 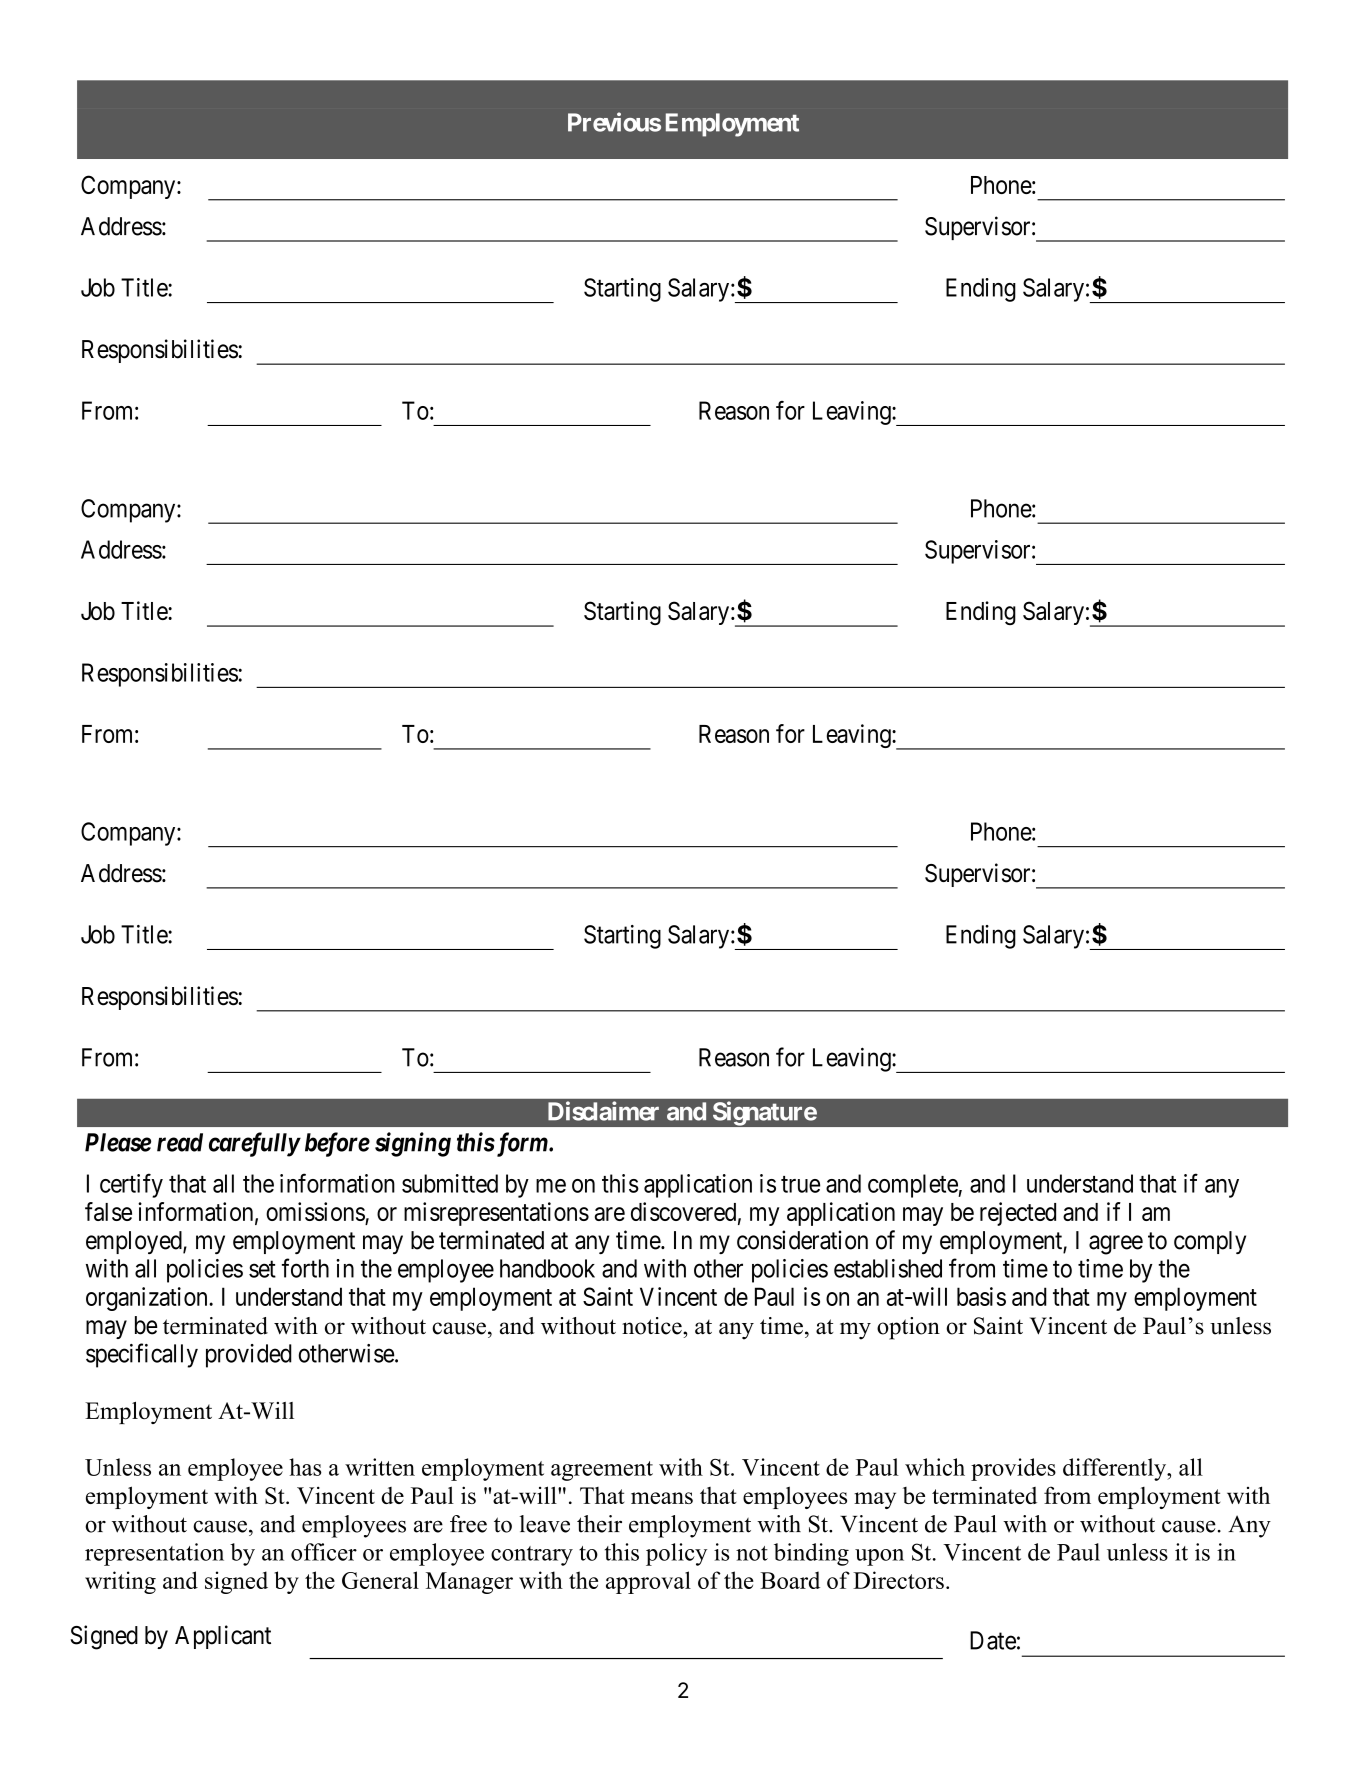 What do you see at coordinates (254, 1144) in the page?
I see `carefully` at bounding box center [254, 1144].
